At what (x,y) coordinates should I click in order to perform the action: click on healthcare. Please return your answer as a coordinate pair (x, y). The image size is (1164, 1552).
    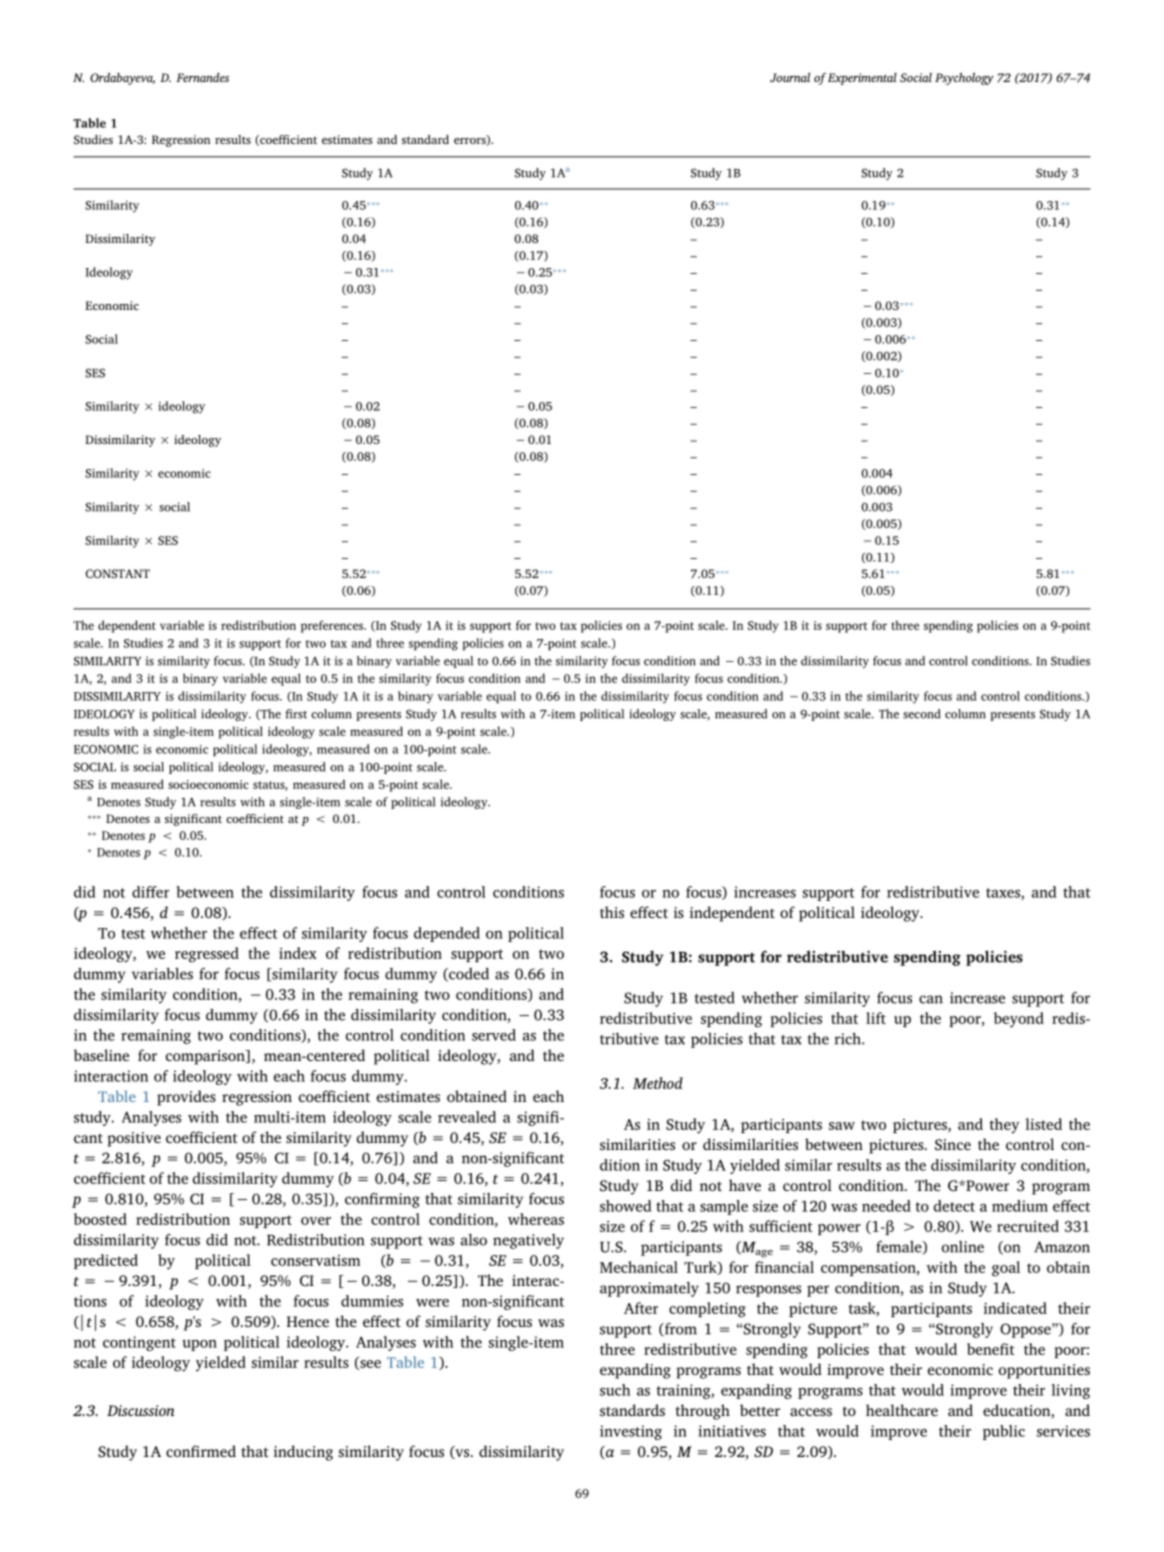
    Looking at the image, I should click on (902, 1410).
